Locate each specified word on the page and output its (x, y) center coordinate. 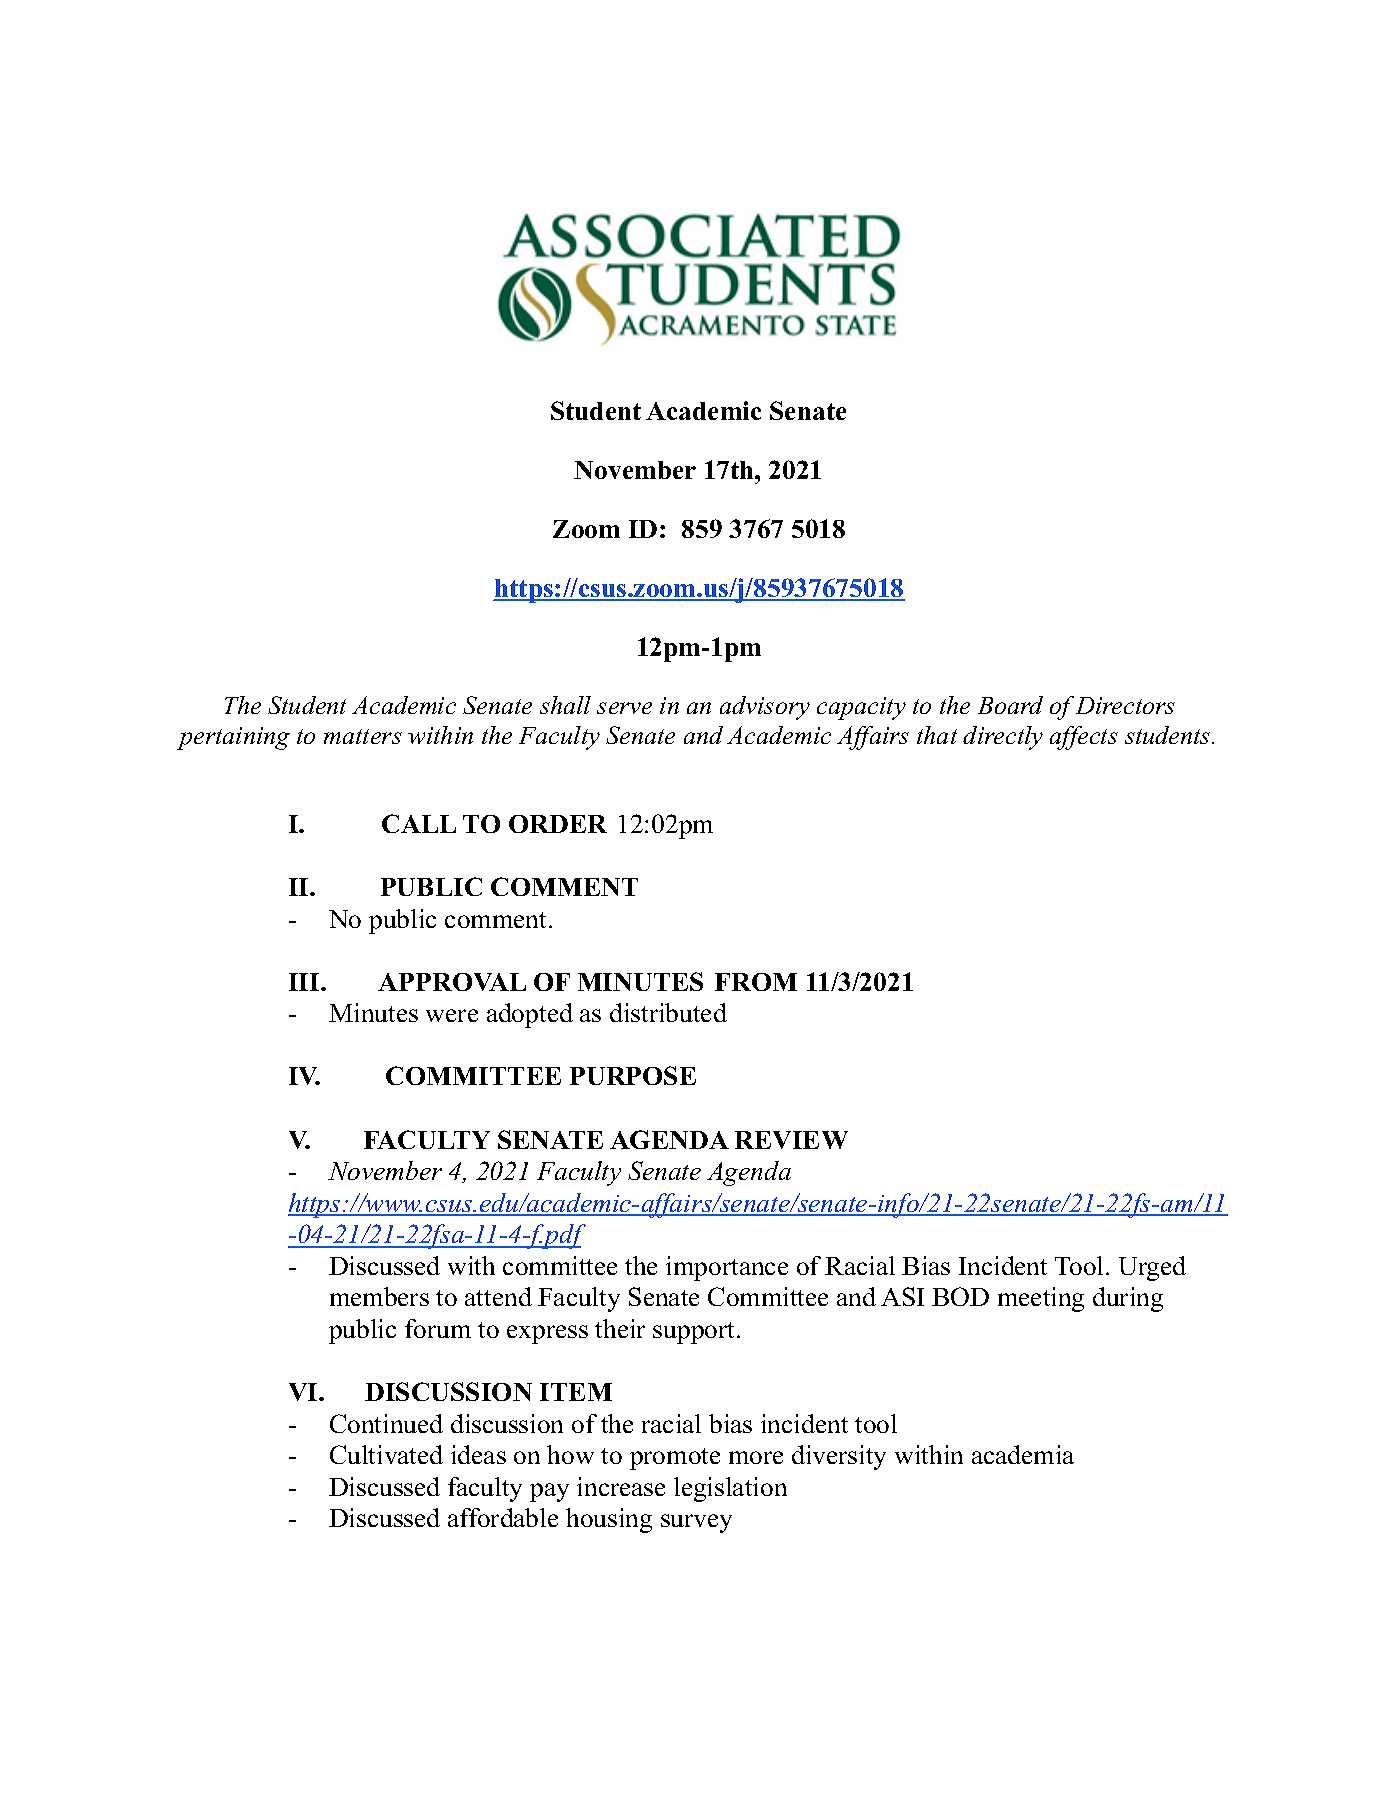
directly (1003, 738)
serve (624, 708)
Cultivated (386, 1454)
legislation (730, 1489)
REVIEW (791, 1140)
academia (1023, 1454)
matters (363, 736)
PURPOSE (633, 1075)
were (452, 1015)
